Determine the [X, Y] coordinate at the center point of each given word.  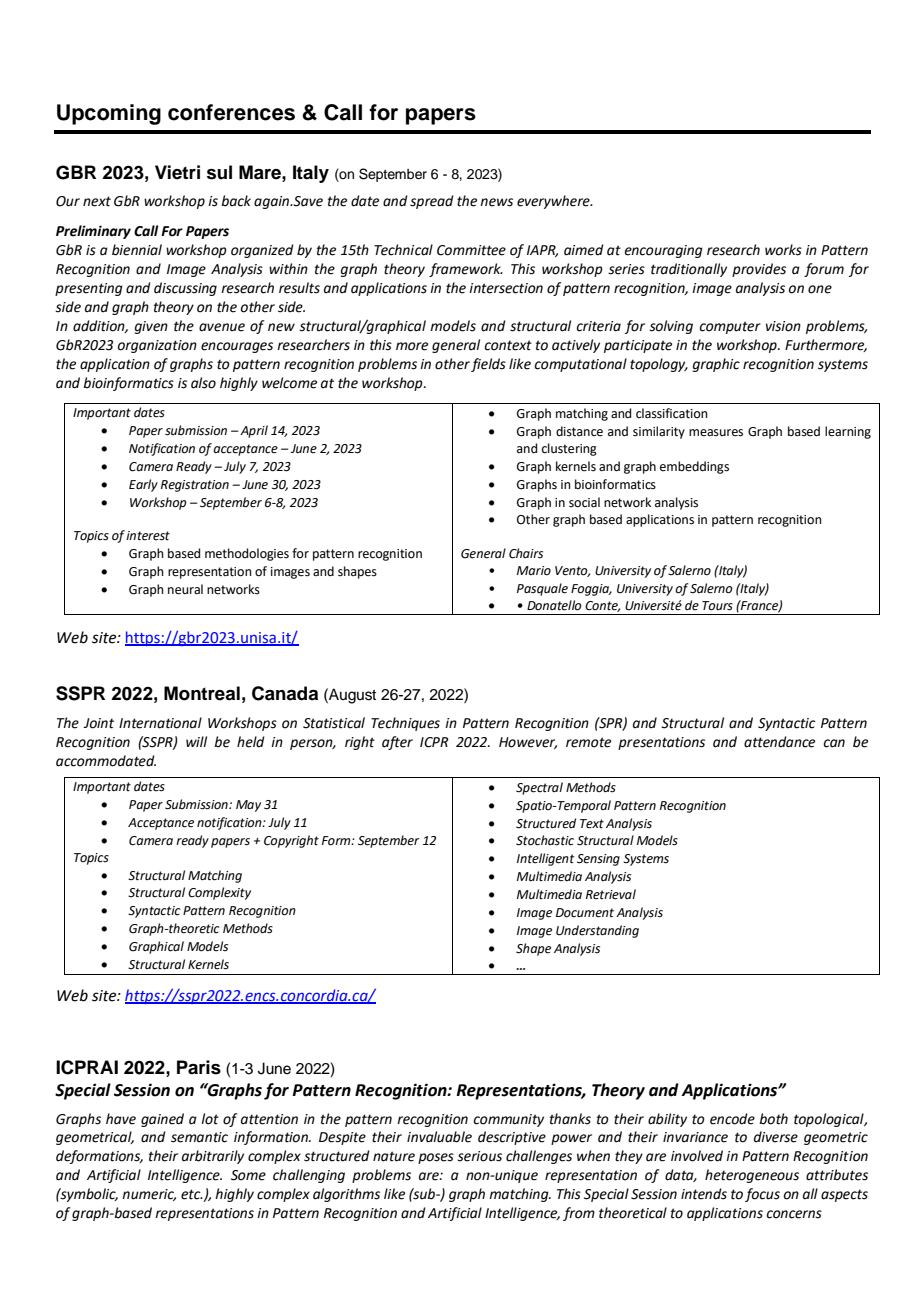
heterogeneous [752, 1176]
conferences [231, 112]
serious [479, 1156]
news [496, 202]
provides [759, 270]
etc [192, 1194]
